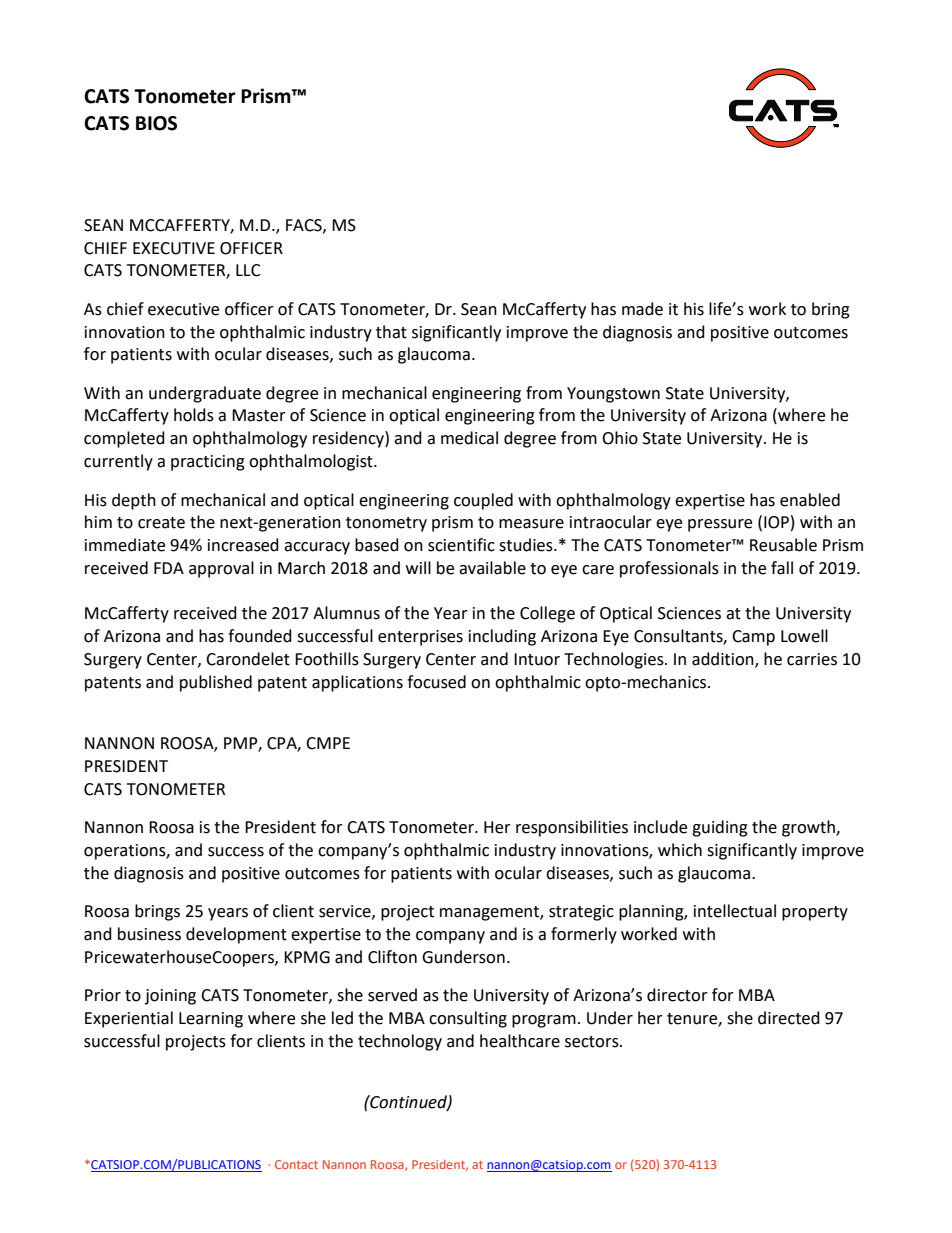 The width and height of the screenshot is (952, 1233). Describe the element at coordinates (156, 123) in the screenshot. I see `BIOS` at that location.
